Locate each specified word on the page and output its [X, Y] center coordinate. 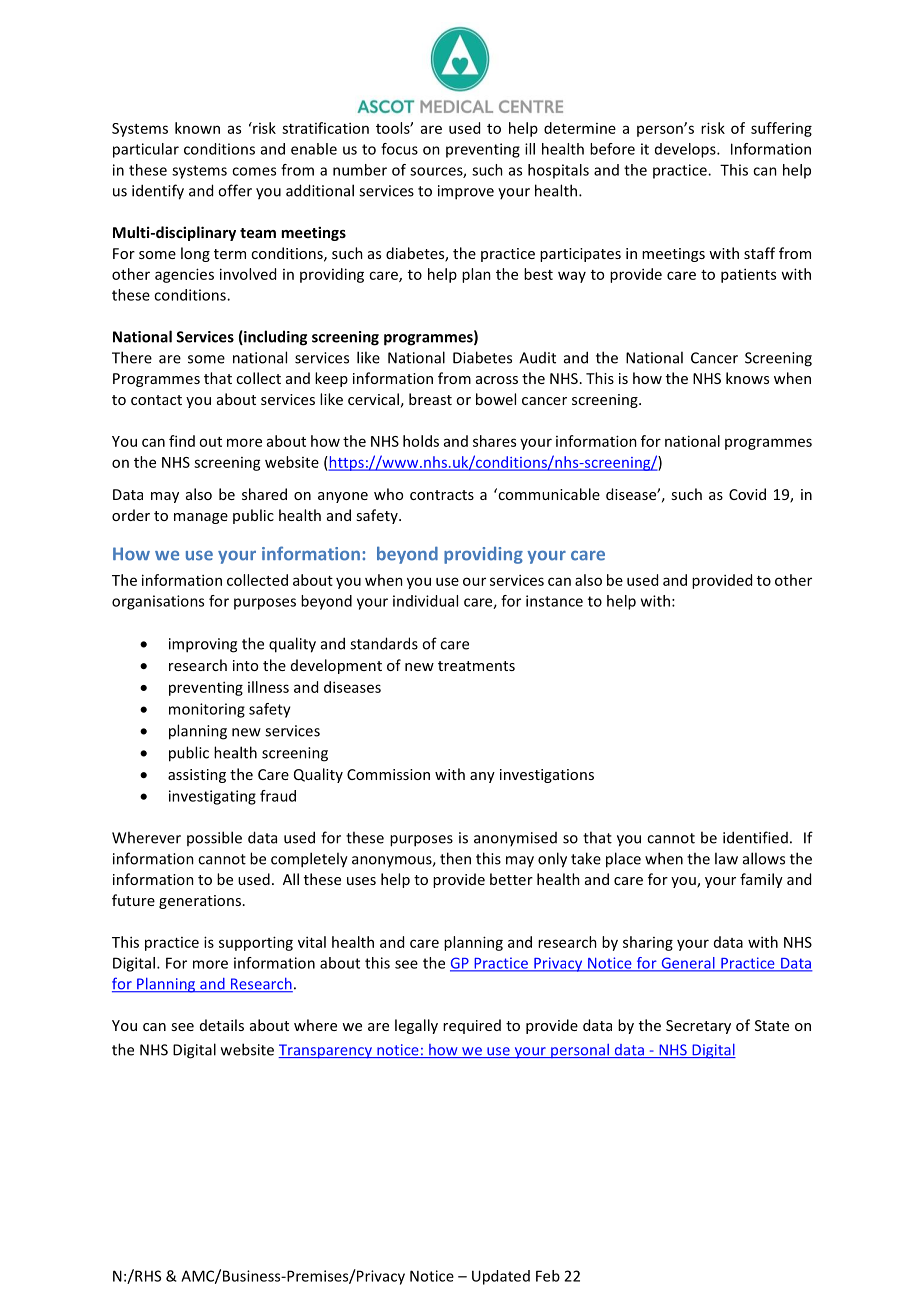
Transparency [326, 1051]
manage [201, 518]
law [726, 858]
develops [686, 150]
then [455, 858]
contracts [442, 495]
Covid [747, 494]
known [197, 128]
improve [466, 192]
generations [200, 902]
